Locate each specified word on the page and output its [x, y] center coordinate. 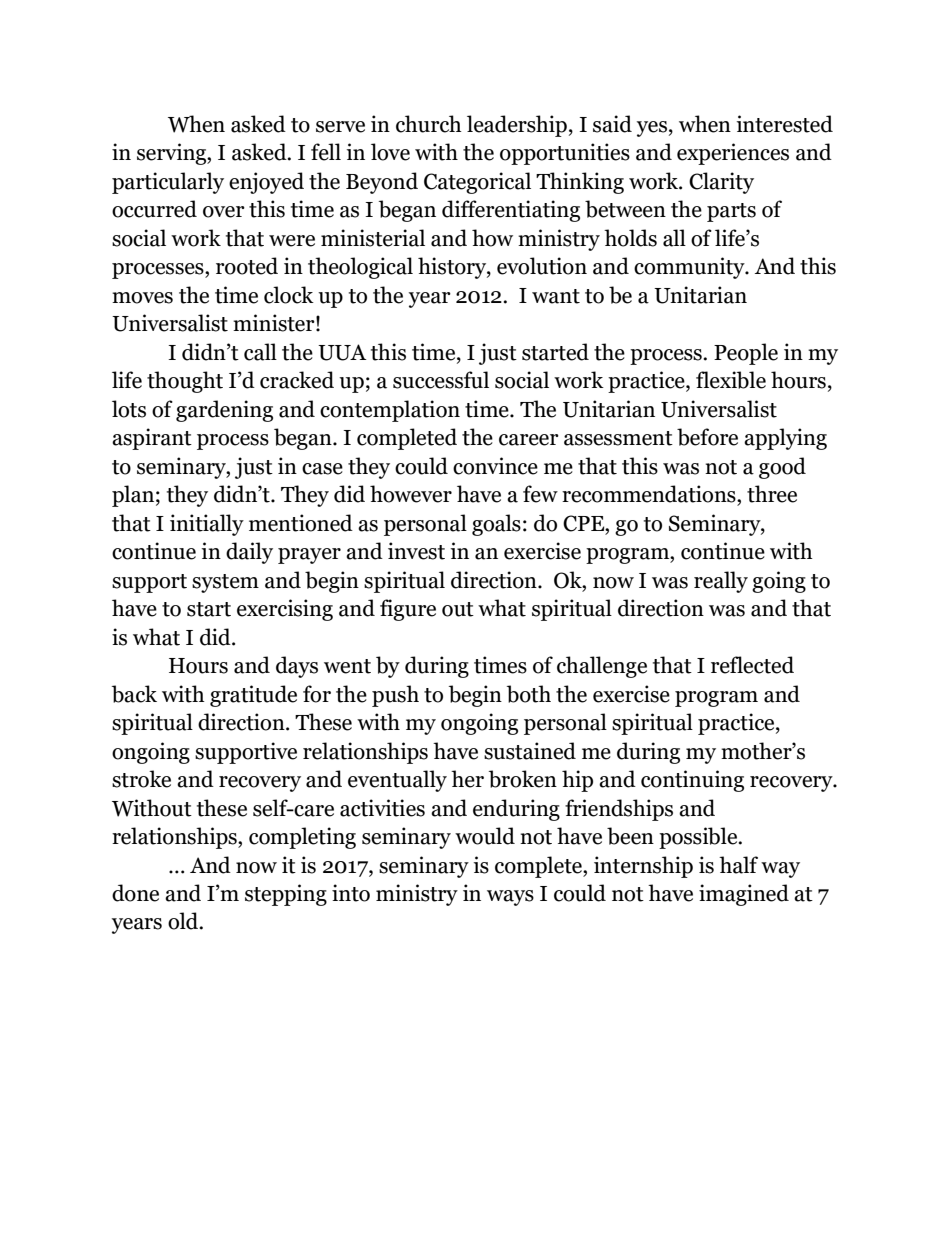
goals [496, 525]
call [260, 352]
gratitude [253, 696]
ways [510, 898]
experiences [733, 154]
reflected [752, 665]
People [746, 354]
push [395, 696]
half [738, 865]
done [135, 893]
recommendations [650, 494]
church [429, 124]
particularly [168, 183]
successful [441, 380]
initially [207, 525]
